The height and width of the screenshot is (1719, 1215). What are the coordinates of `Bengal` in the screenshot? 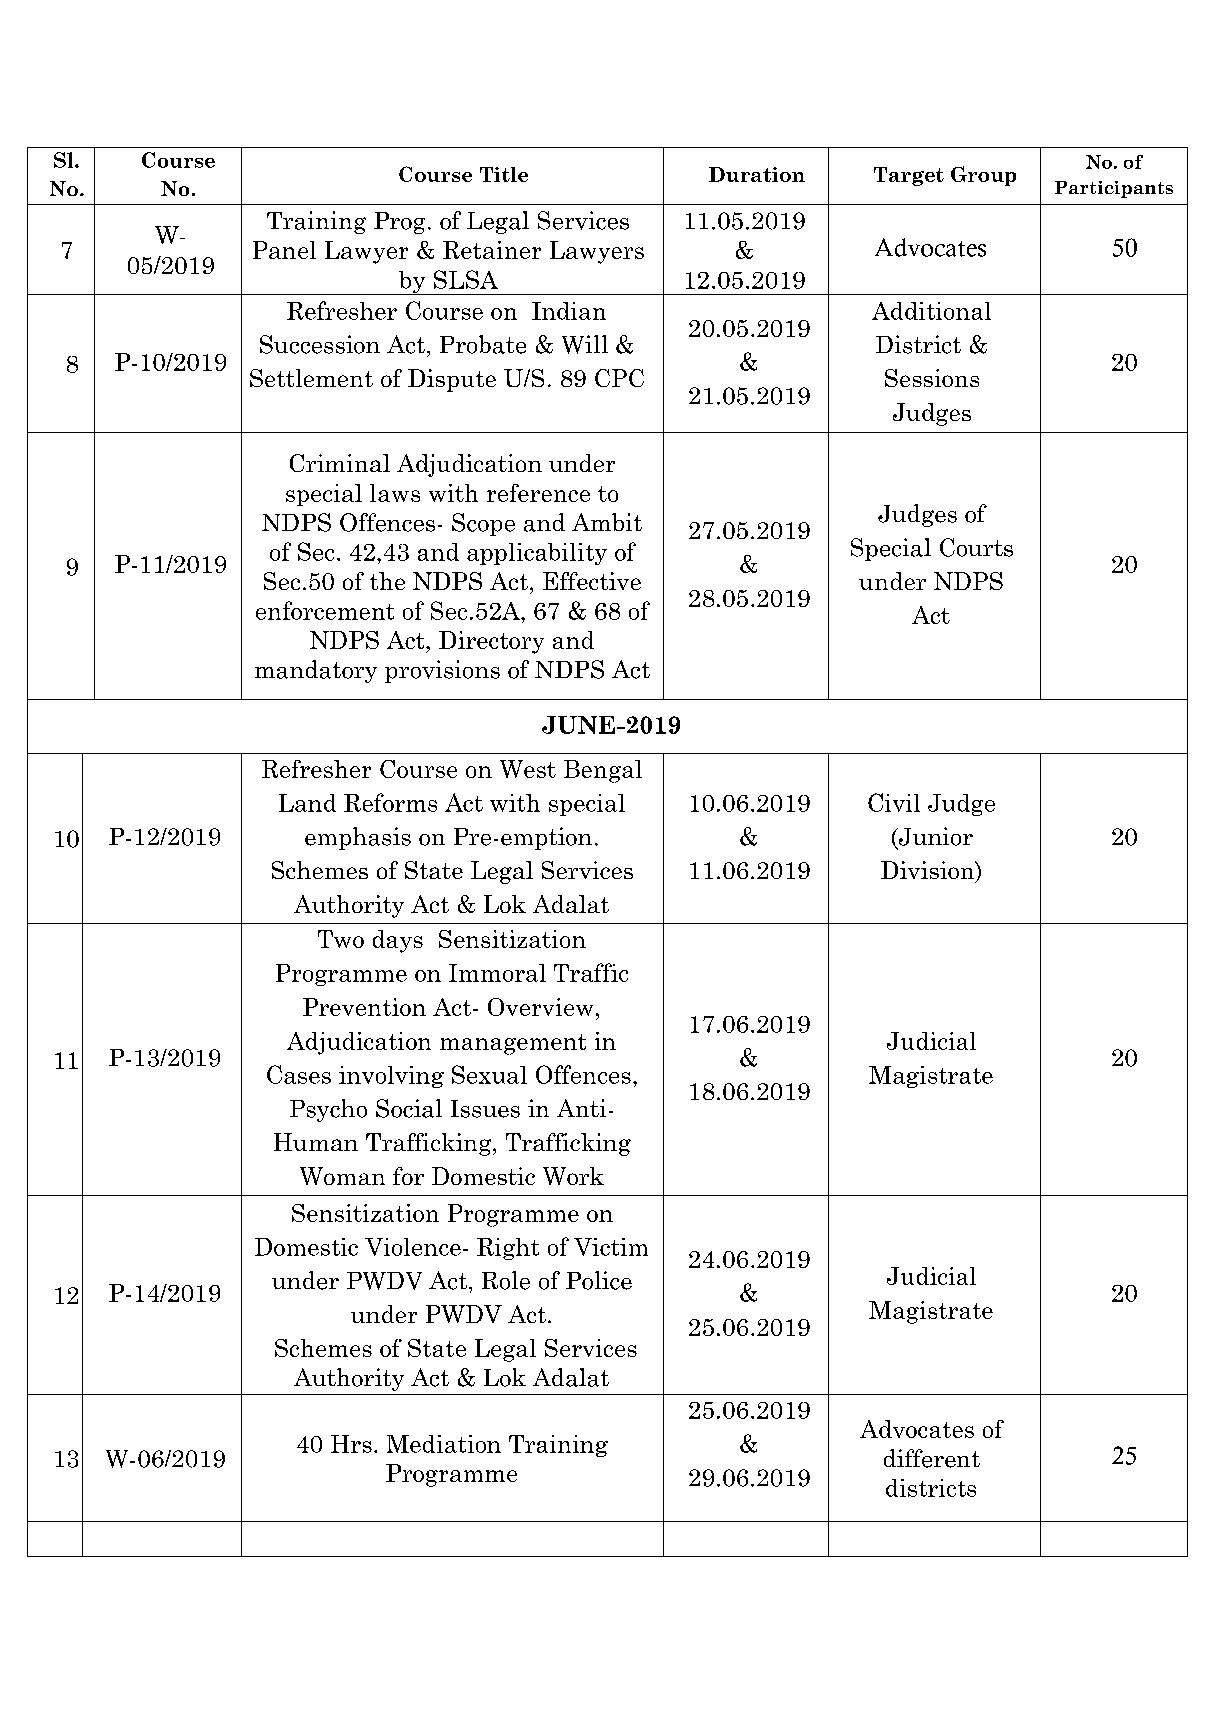 It's located at (603, 771).
